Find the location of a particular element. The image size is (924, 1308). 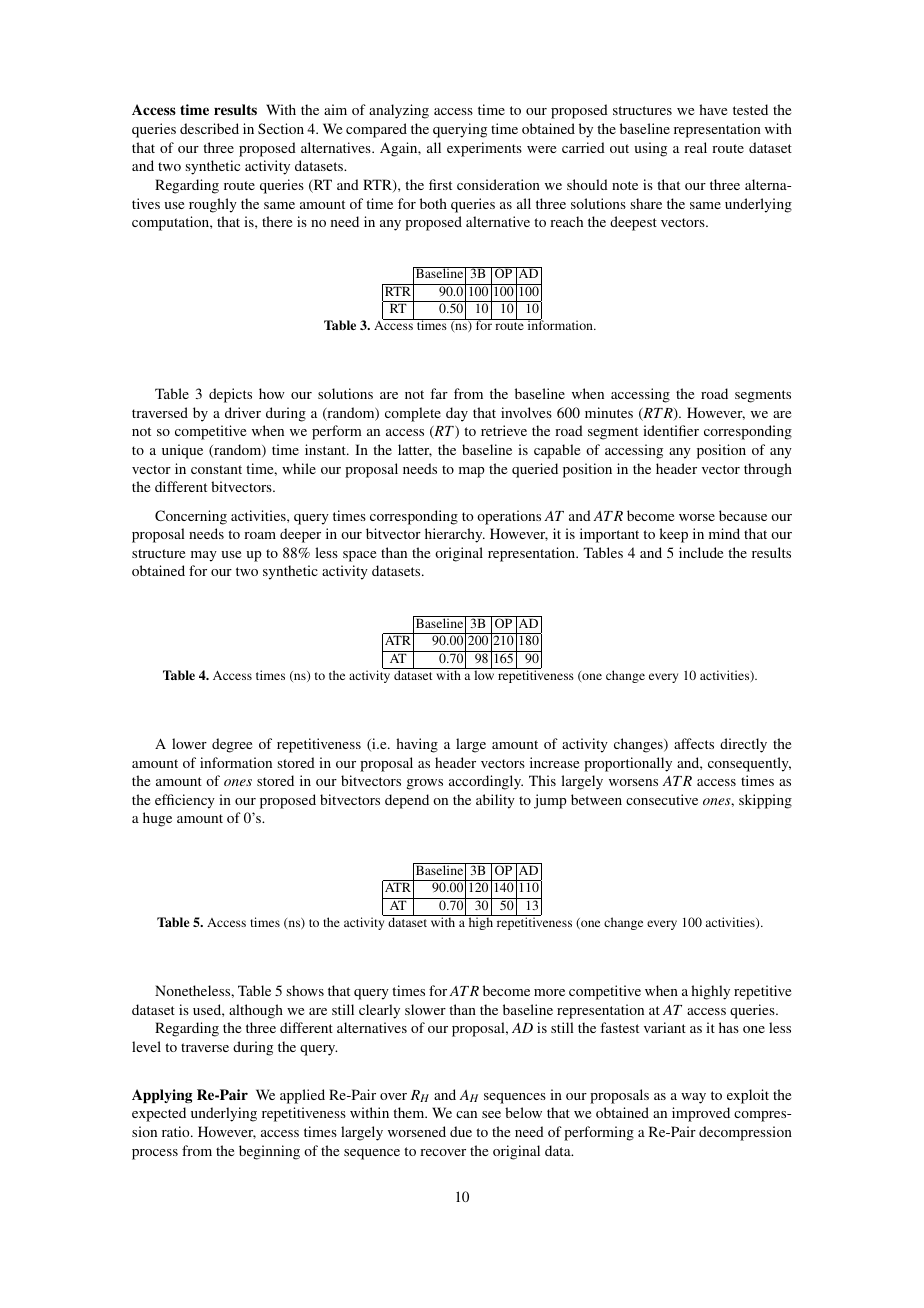

experiments is located at coordinates (484, 149).
